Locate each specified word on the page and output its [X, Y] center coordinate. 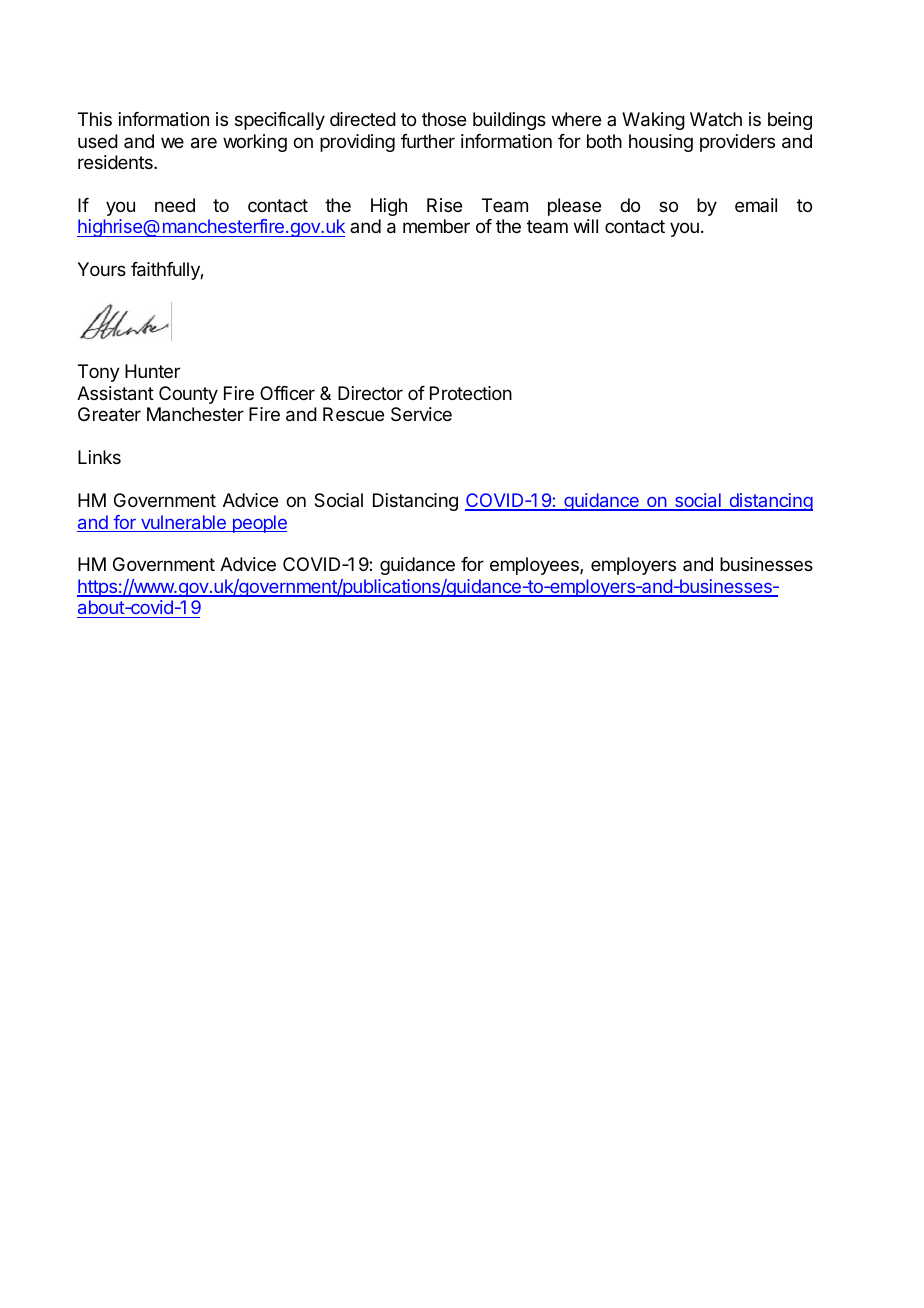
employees [535, 566]
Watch [716, 119]
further [428, 141]
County [188, 395]
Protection [471, 393]
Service [421, 414]
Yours [101, 269]
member [436, 226]
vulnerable [183, 523]
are [204, 143]
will [586, 226]
